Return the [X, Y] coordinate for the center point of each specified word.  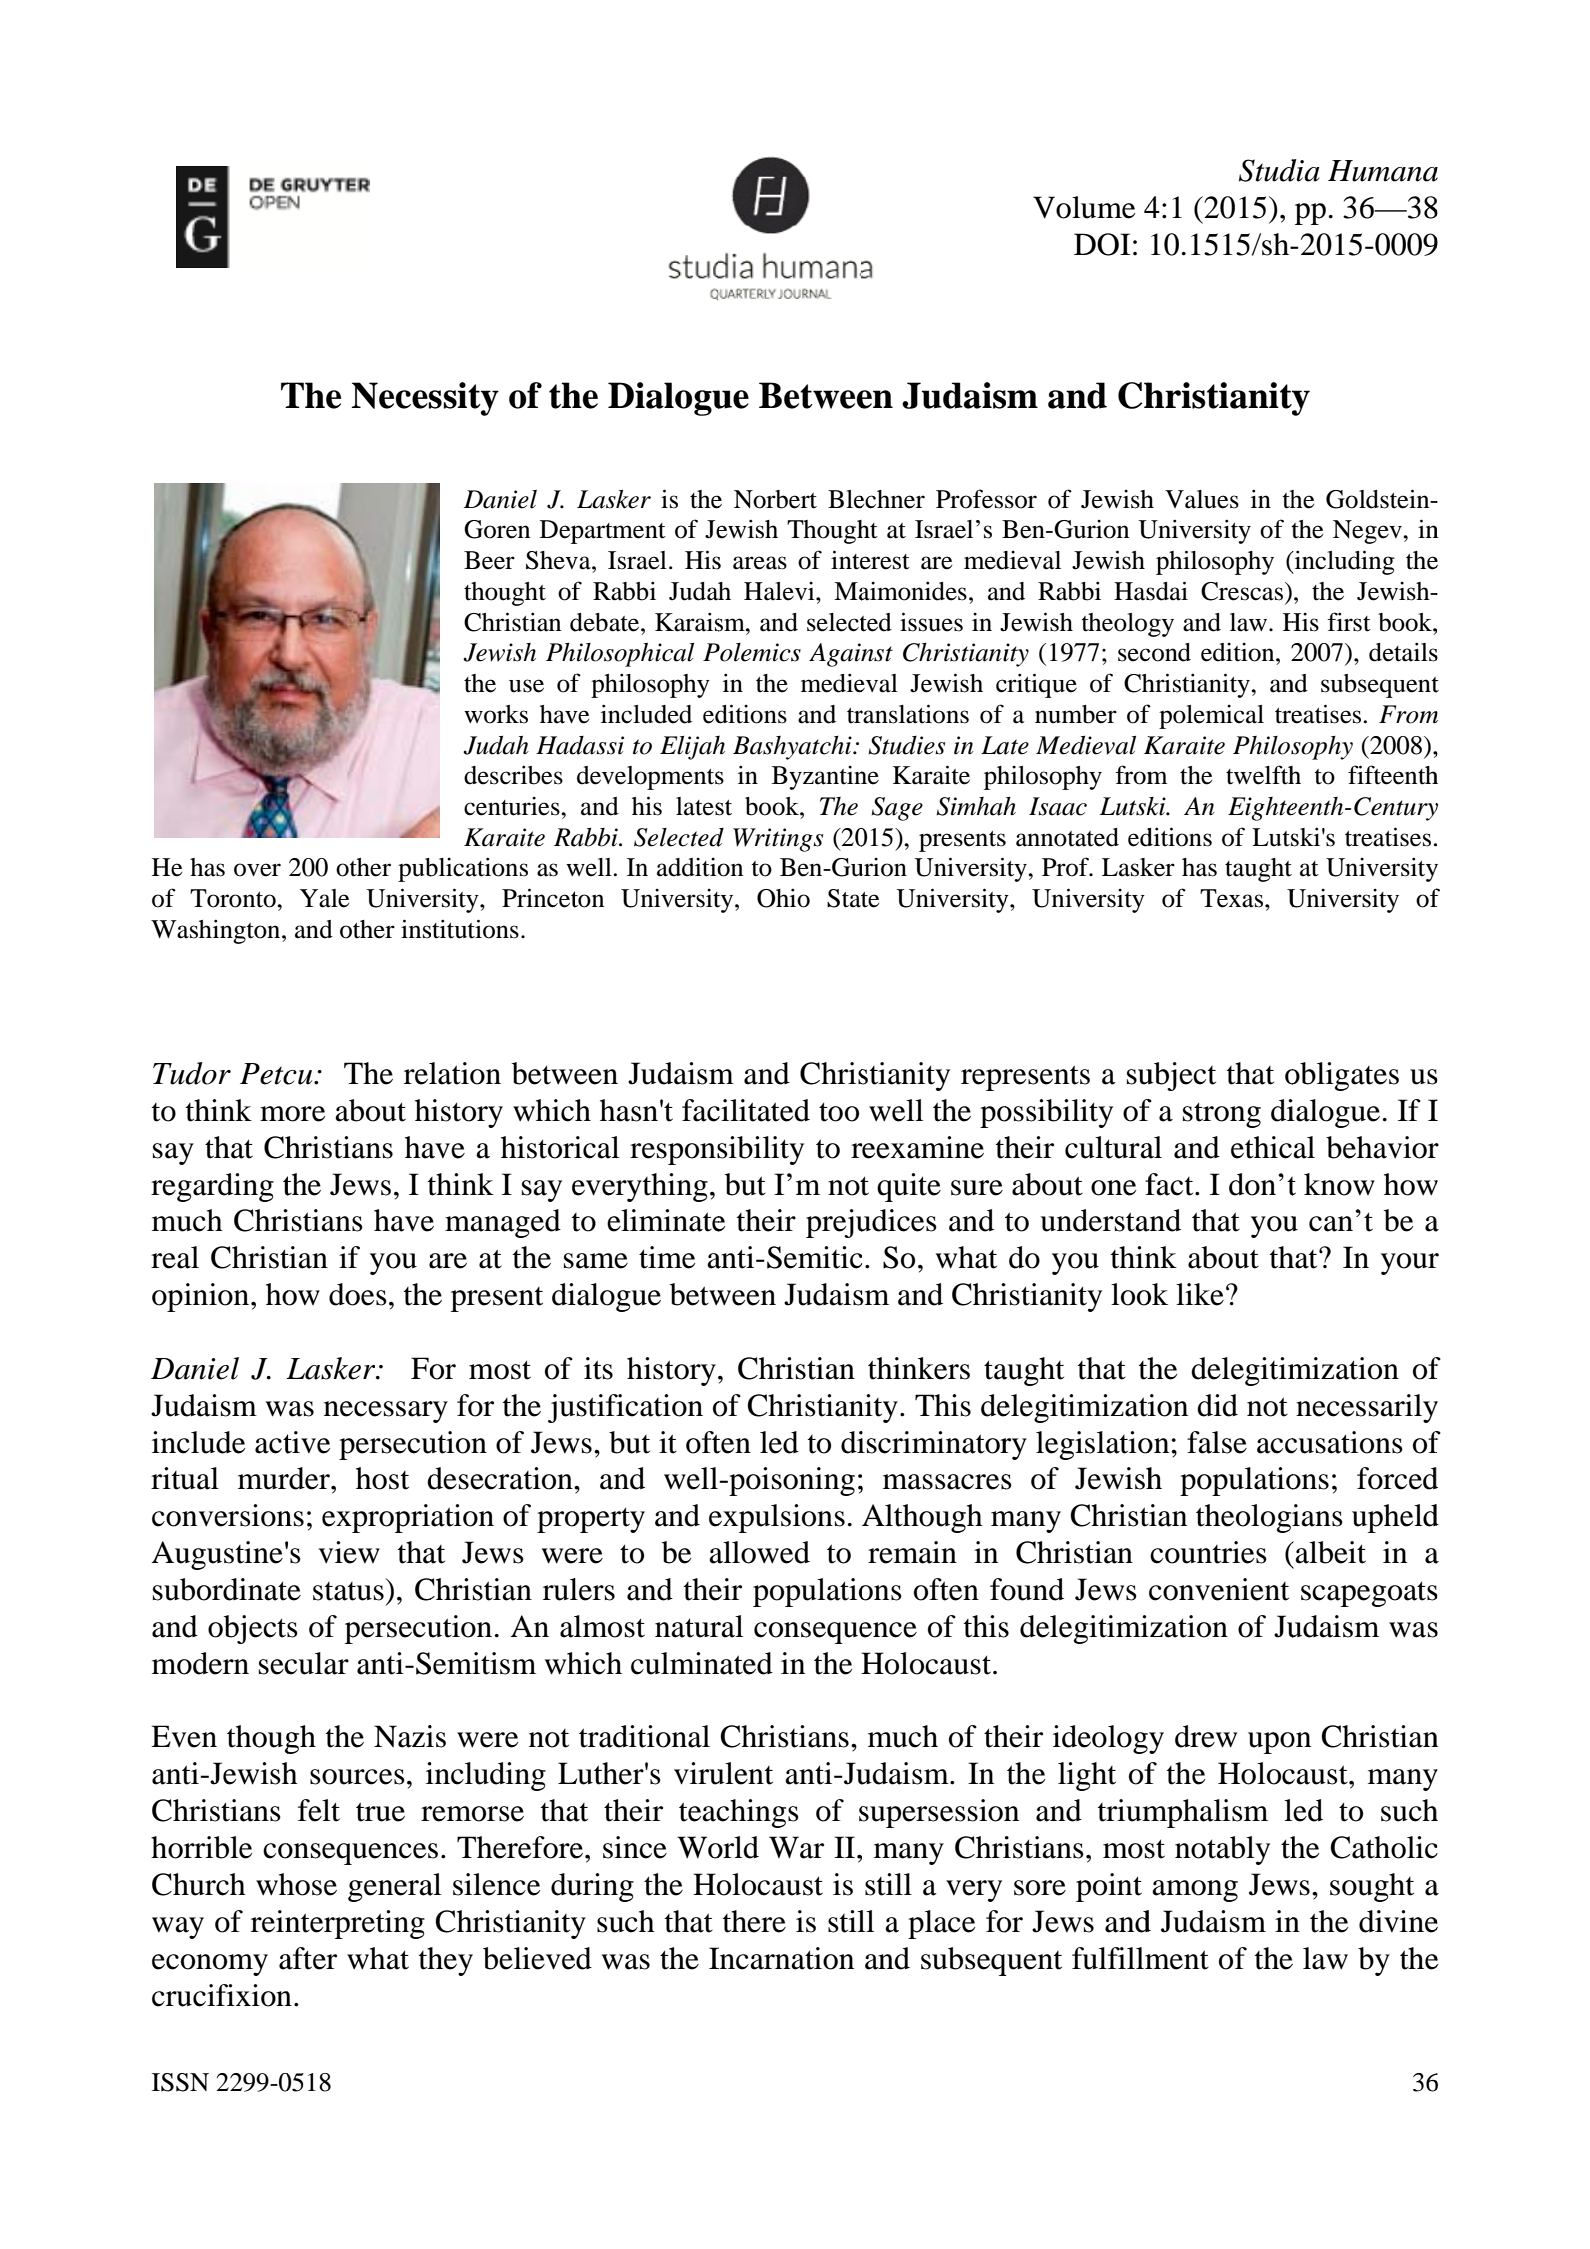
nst [877, 654]
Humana [1383, 171]
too [839, 1112]
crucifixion [222, 1995]
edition [1239, 652]
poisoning [791, 1481]
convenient [1219, 1589]
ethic [1261, 1147]
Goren [497, 529]
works [496, 714]
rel [421, 1073]
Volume [1084, 207]
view [349, 1552]
